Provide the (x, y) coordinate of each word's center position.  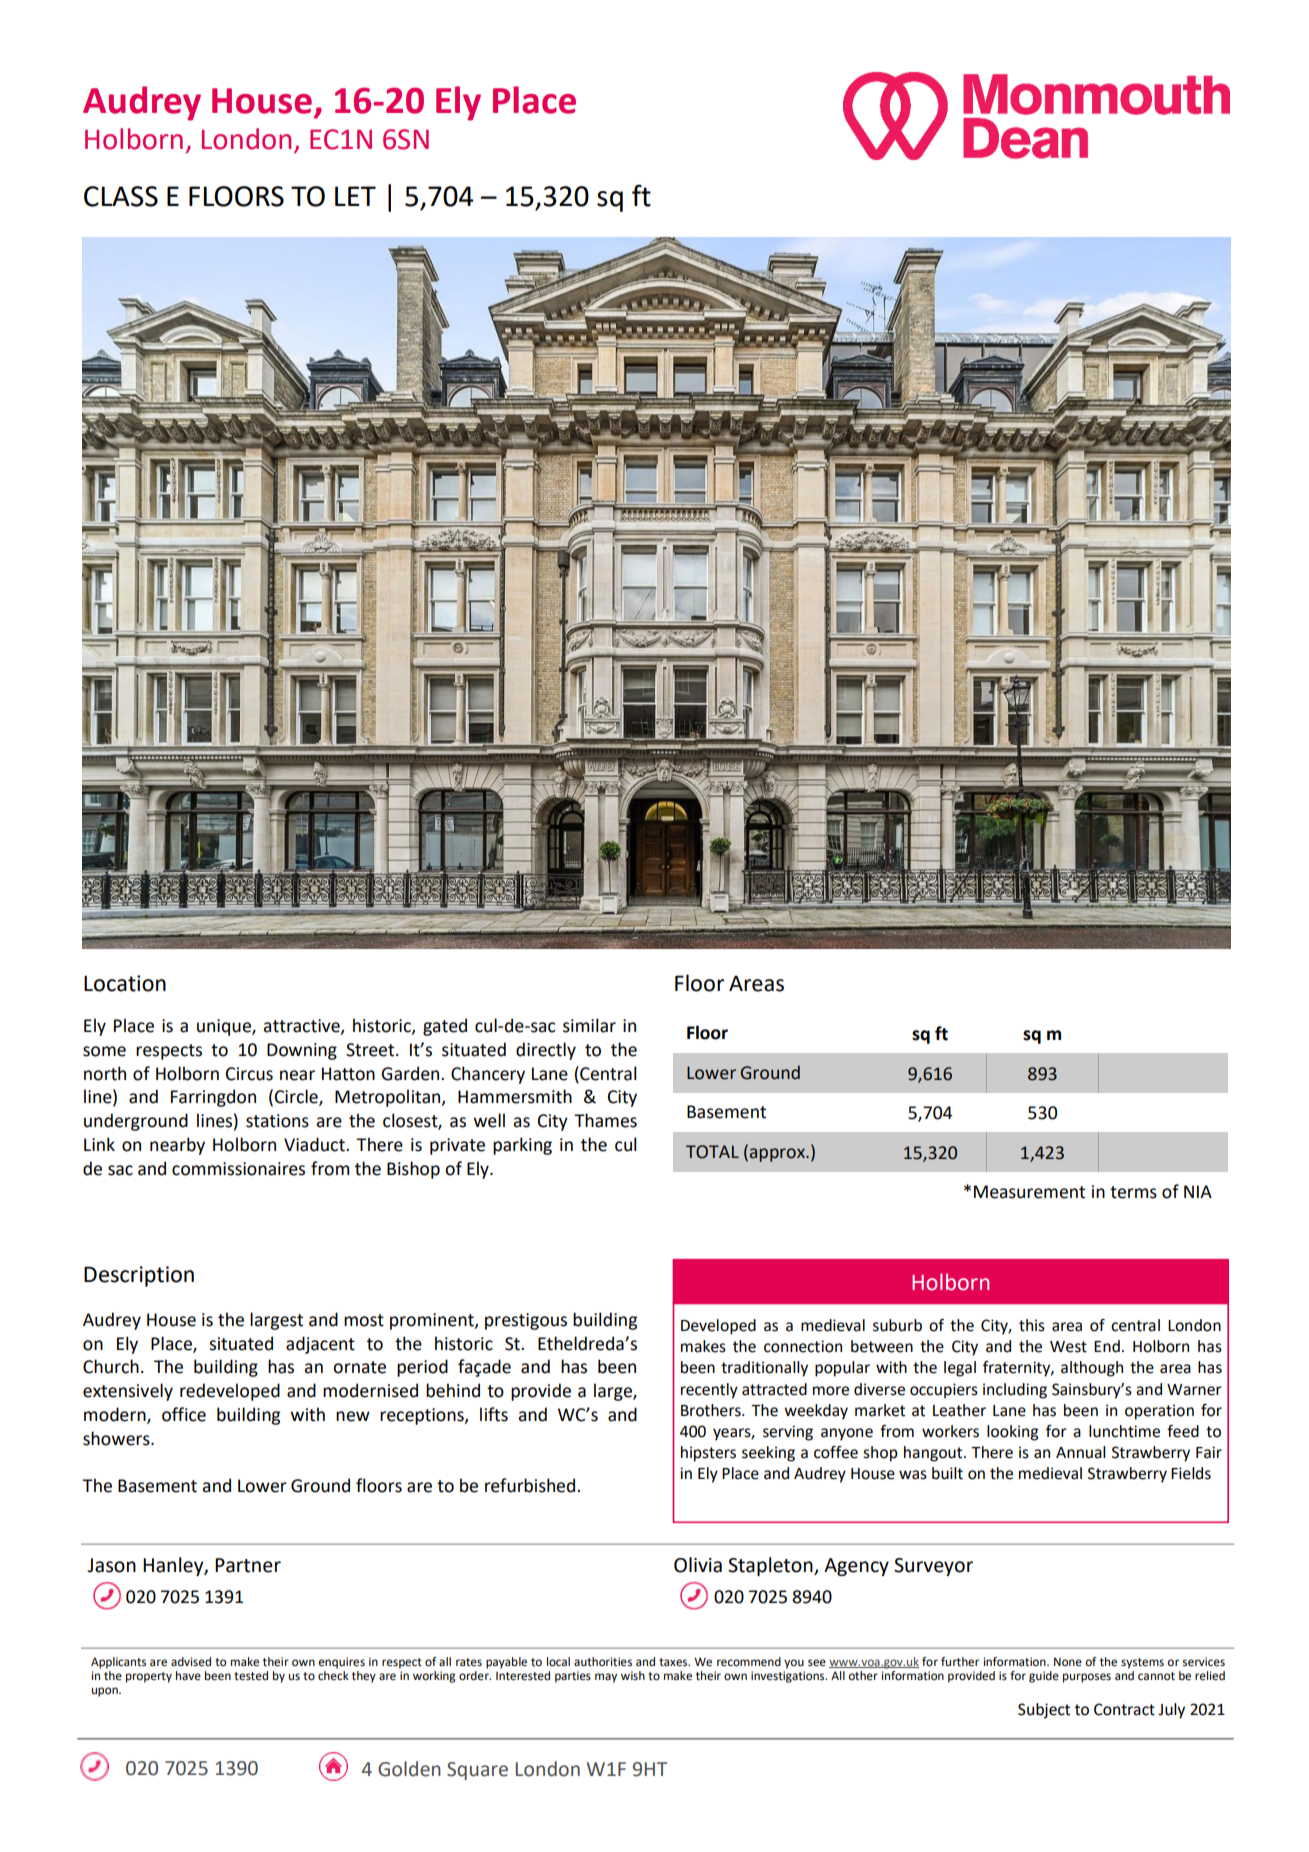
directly (546, 1051)
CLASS (121, 196)
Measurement (1029, 1192)
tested (251, 1676)
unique (225, 1027)
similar (589, 1025)
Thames (605, 1120)
